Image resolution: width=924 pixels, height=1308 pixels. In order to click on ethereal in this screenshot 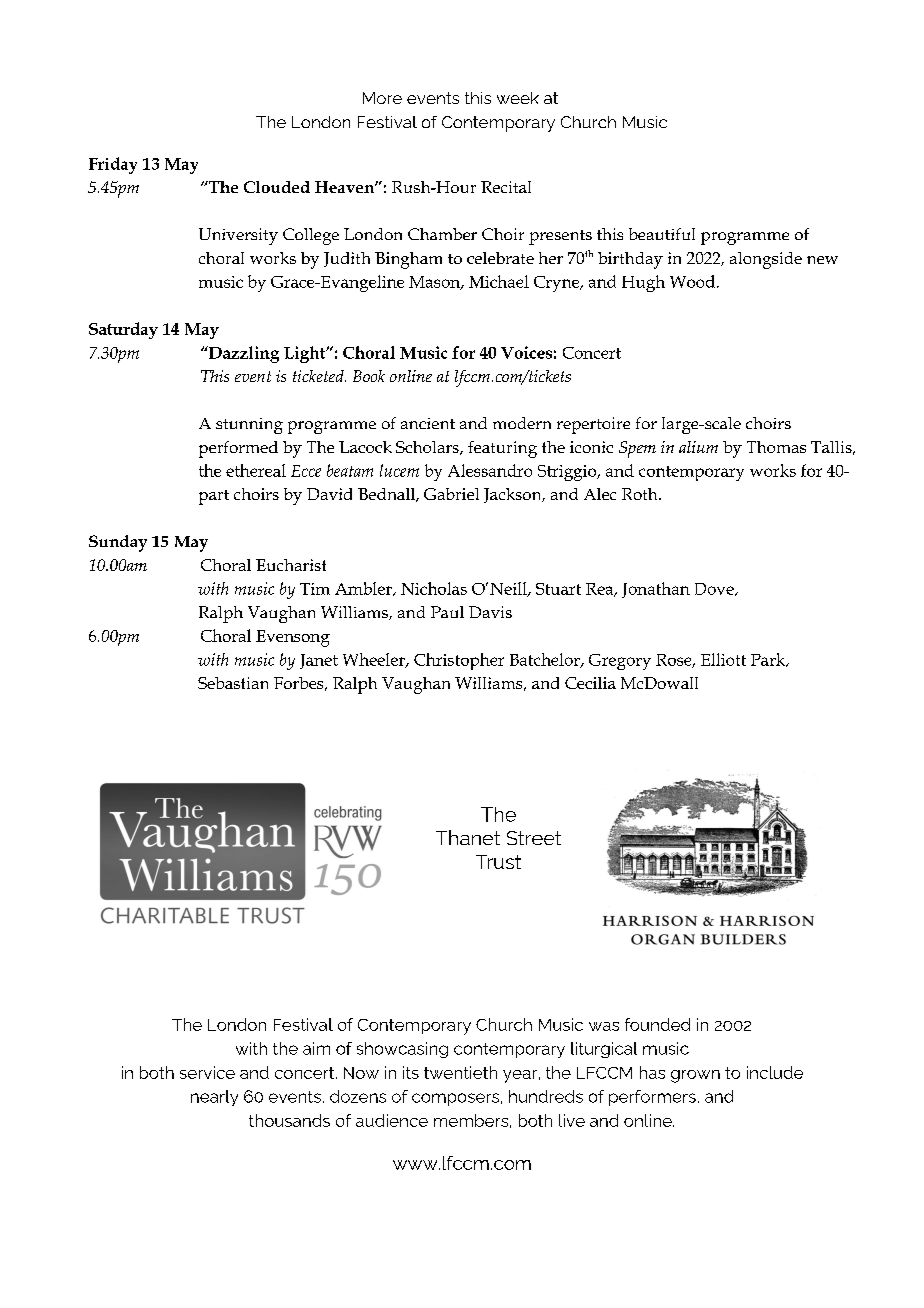, I will do `click(256, 470)`.
